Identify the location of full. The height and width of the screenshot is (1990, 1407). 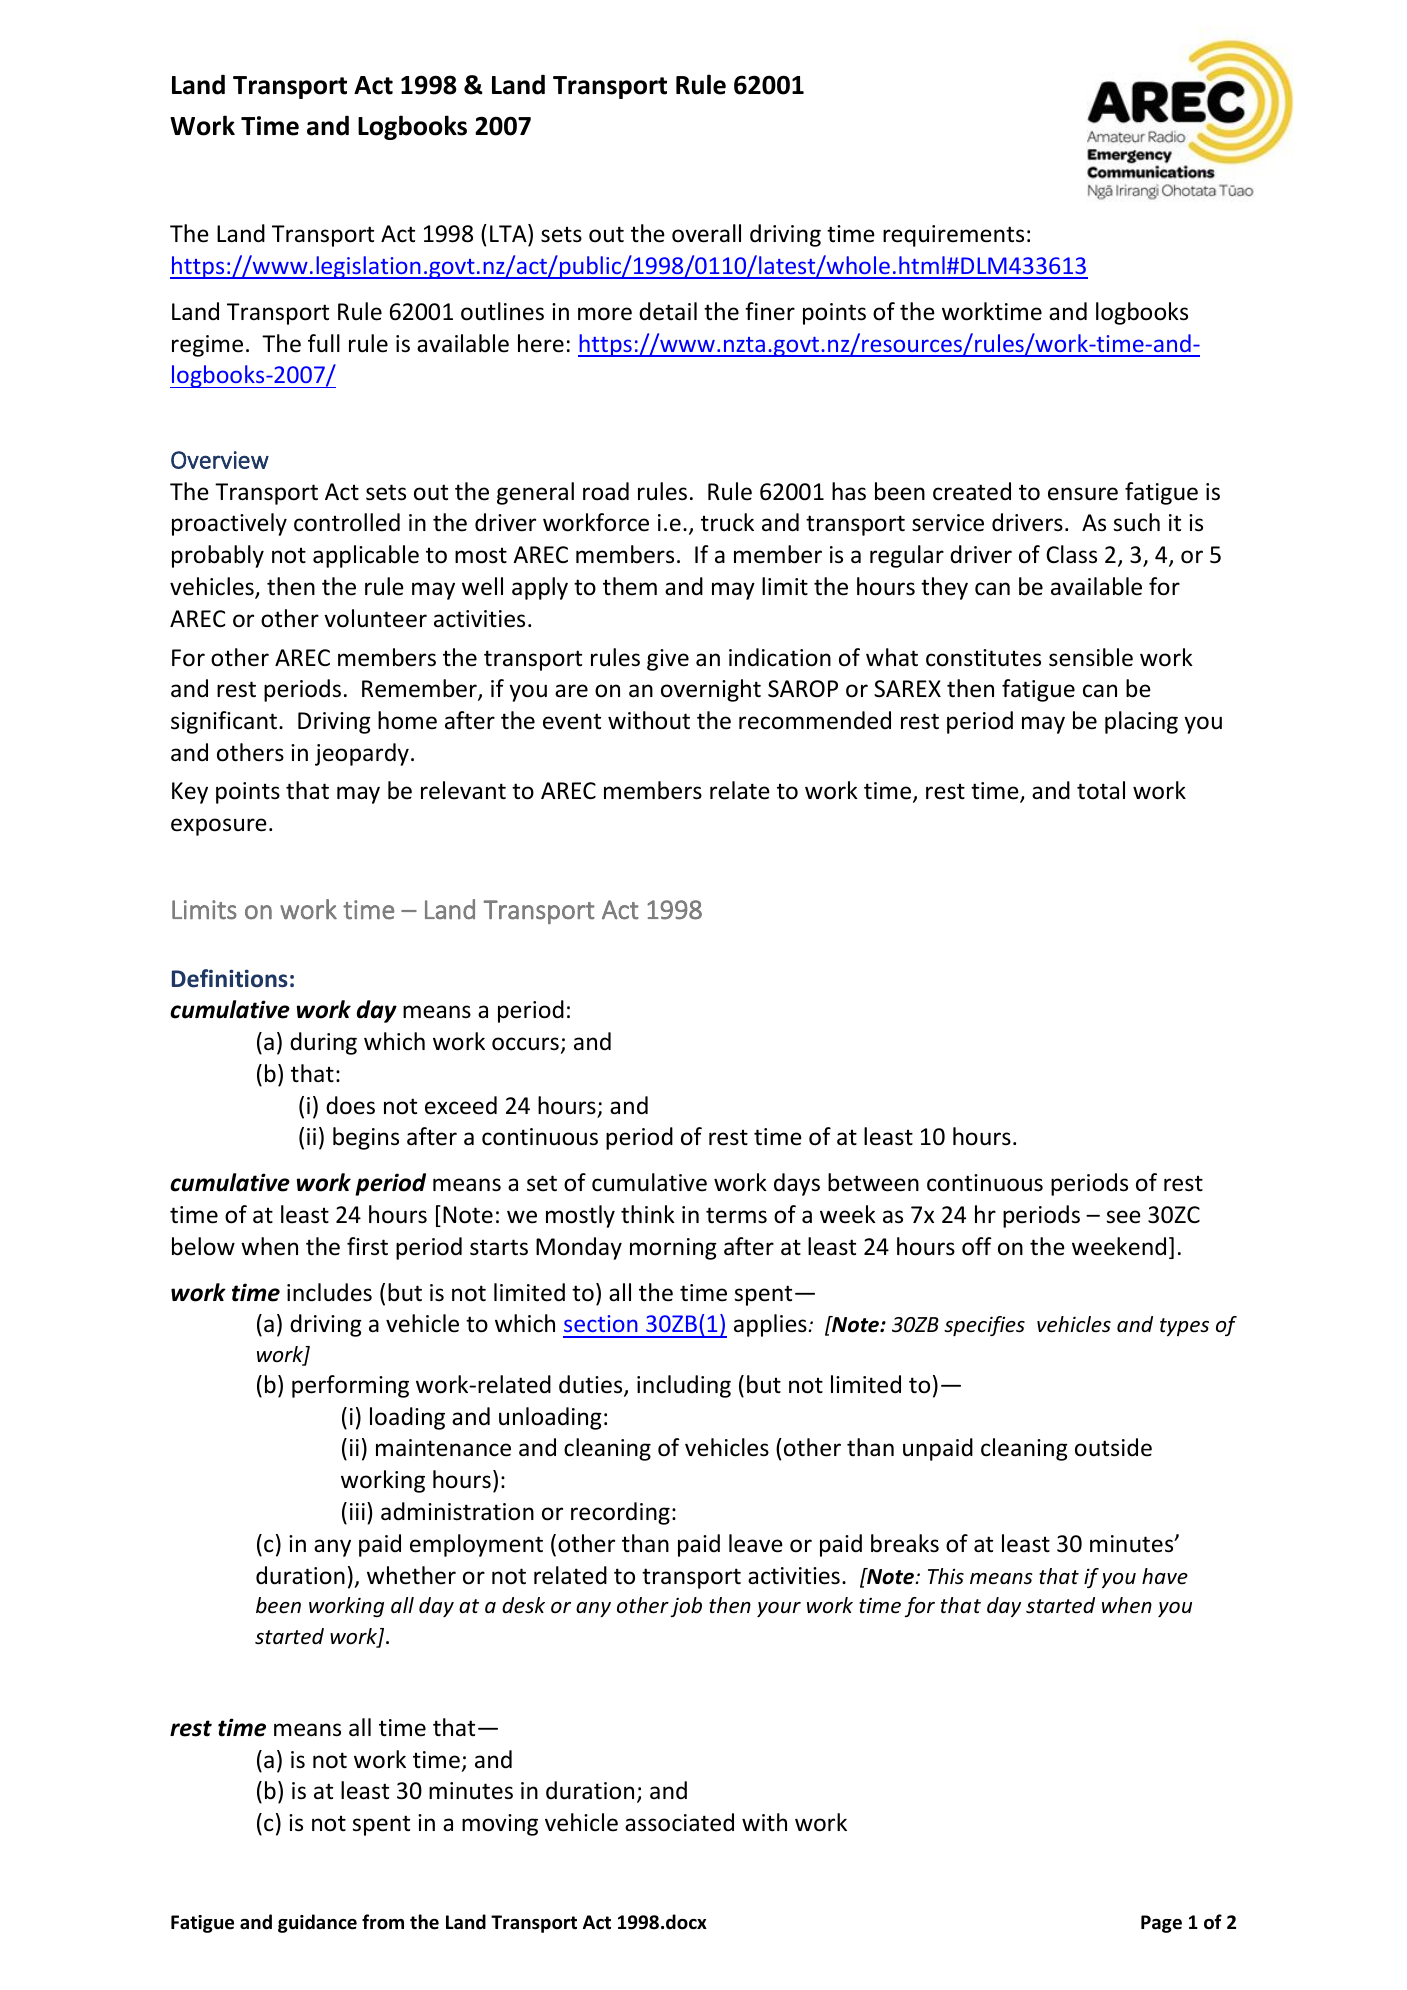
(324, 343).
